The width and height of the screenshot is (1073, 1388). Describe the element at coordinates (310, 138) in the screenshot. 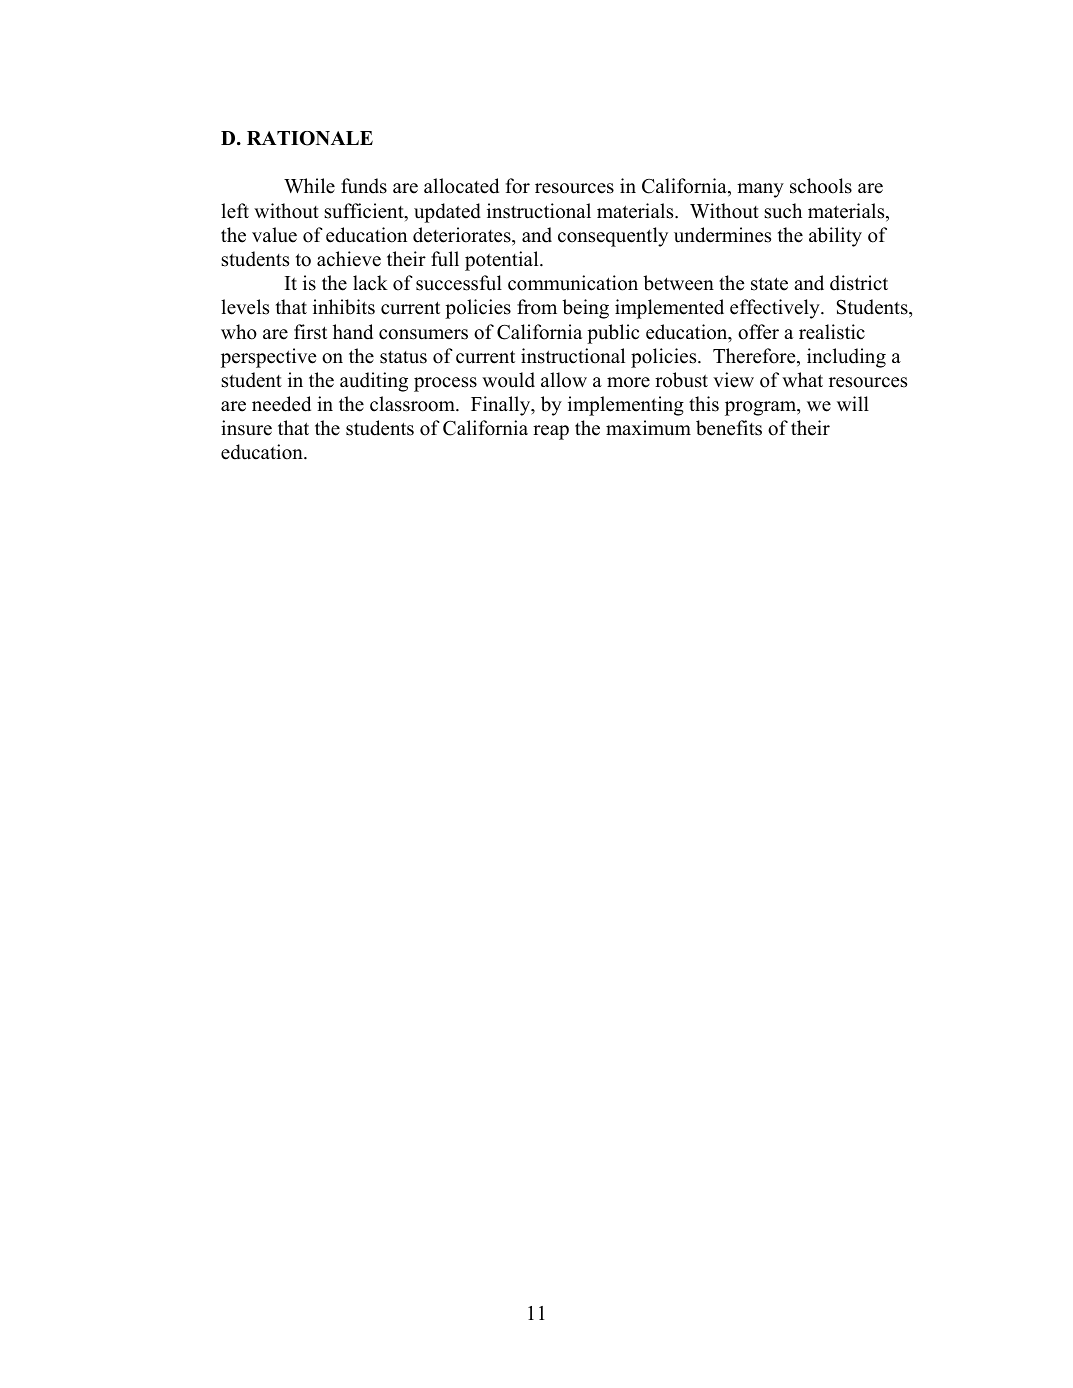

I see `RATIONALE` at that location.
